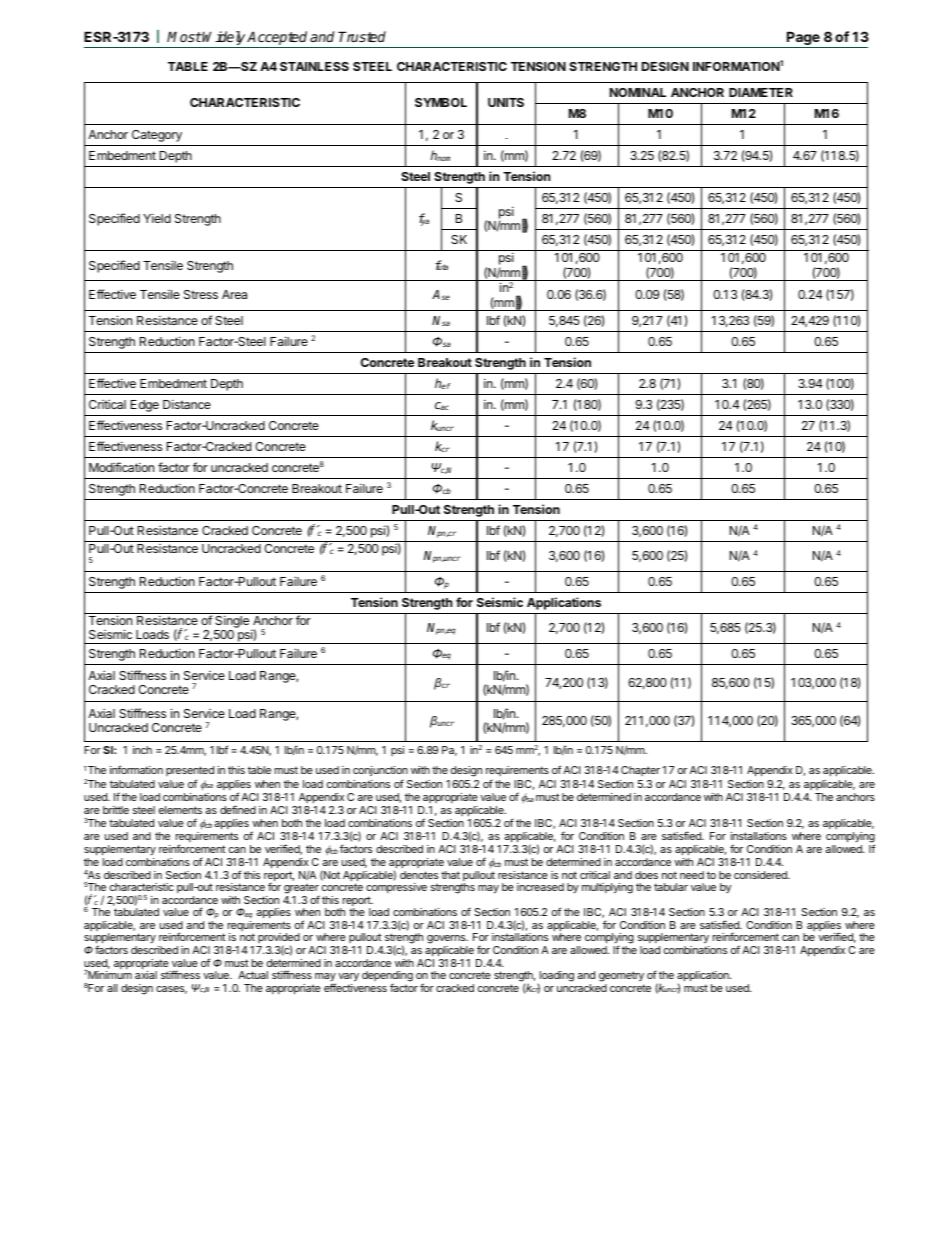 The width and height of the screenshot is (952, 1233). Describe the element at coordinates (121, 467) in the screenshot. I see `Modification` at that location.
